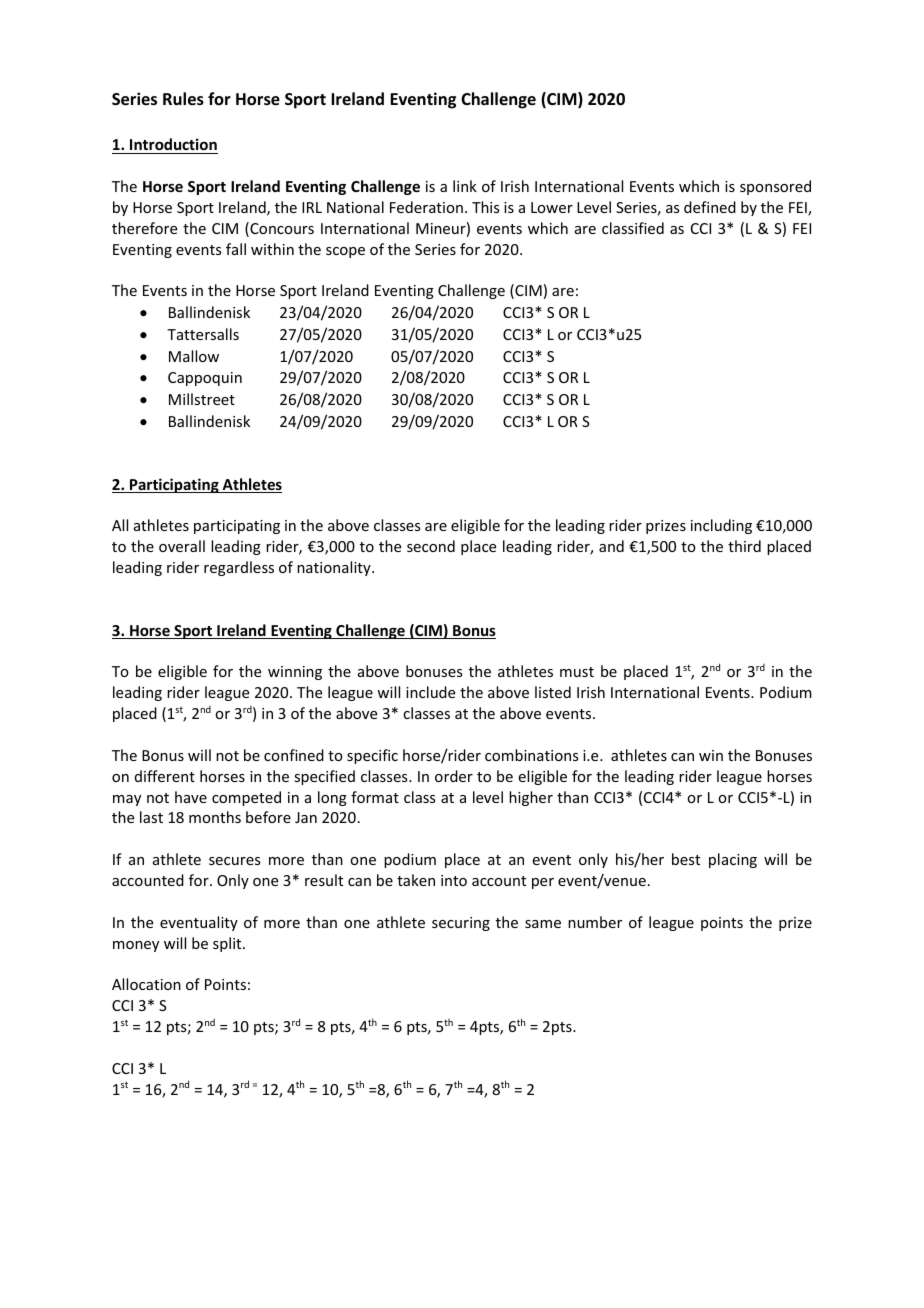  I want to click on number, so click(595, 922).
